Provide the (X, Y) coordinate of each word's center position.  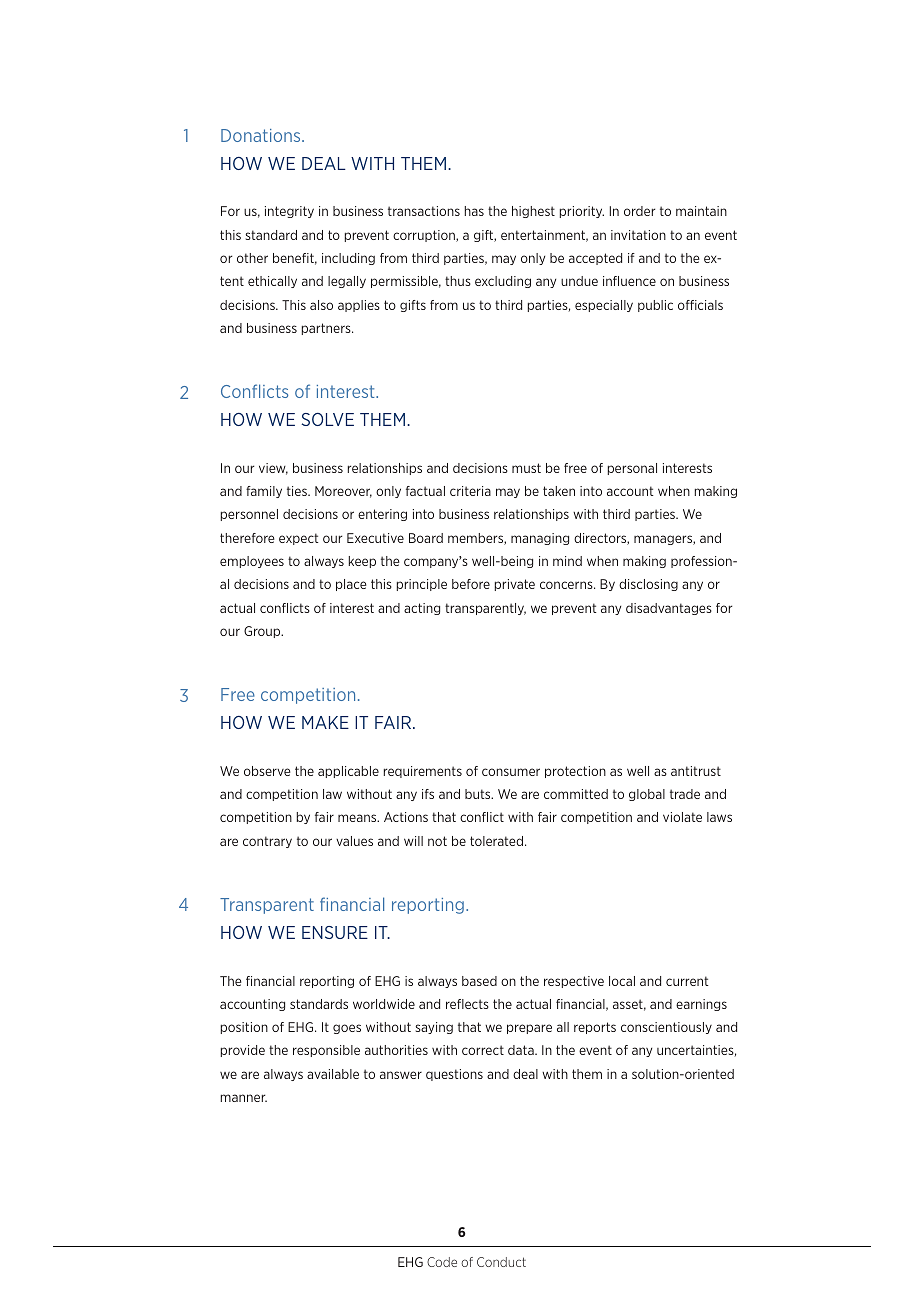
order (639, 211)
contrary (267, 842)
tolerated (496, 841)
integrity (289, 212)
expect (298, 539)
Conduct (501, 1262)
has (474, 211)
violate (682, 817)
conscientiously (666, 1028)
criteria (470, 491)
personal (632, 469)
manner (244, 1098)
